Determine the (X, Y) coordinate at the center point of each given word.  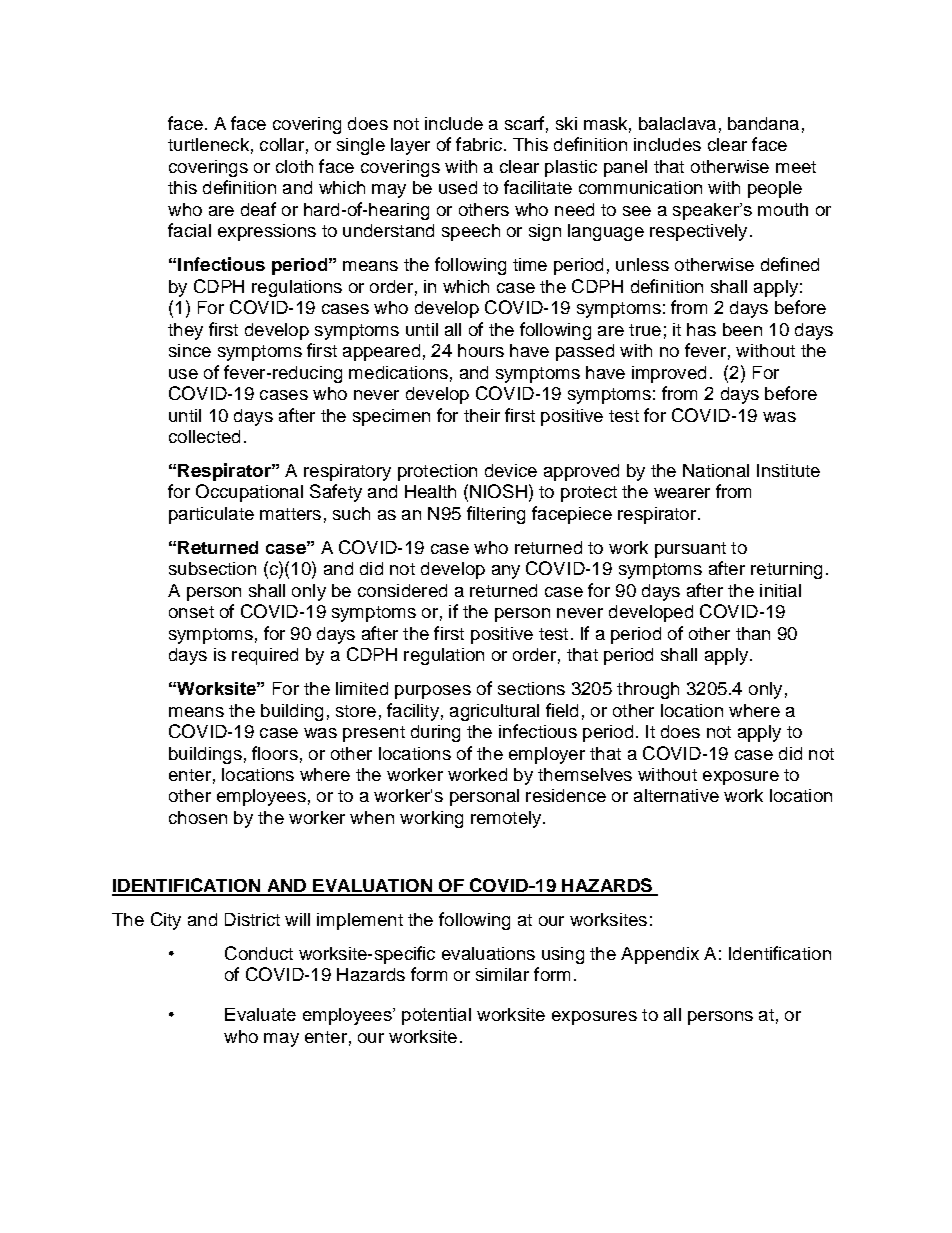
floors (275, 753)
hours (481, 350)
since (190, 350)
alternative (676, 795)
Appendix (660, 955)
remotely (507, 819)
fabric (479, 144)
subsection (212, 568)
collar (282, 144)
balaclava (677, 123)
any (506, 572)
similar (502, 974)
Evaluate (260, 1014)
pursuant (690, 550)
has (701, 329)
